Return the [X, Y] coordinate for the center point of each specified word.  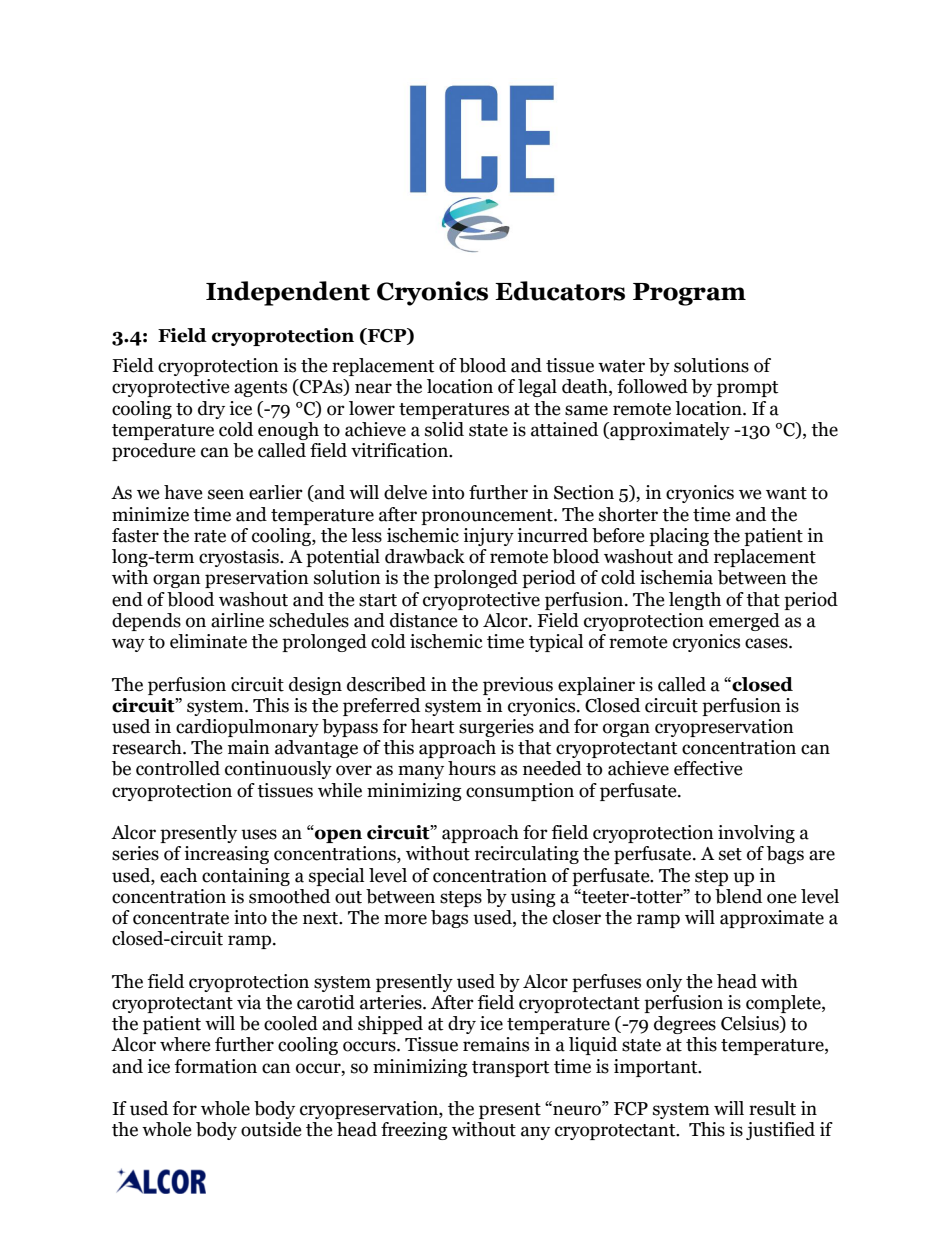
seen [226, 494]
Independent [288, 293]
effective [708, 768]
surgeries [496, 728]
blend [738, 896]
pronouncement [488, 517]
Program [689, 294]
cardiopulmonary [247, 728]
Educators [560, 291]
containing [246, 877]
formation [216, 1066]
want [786, 493]
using [533, 898]
